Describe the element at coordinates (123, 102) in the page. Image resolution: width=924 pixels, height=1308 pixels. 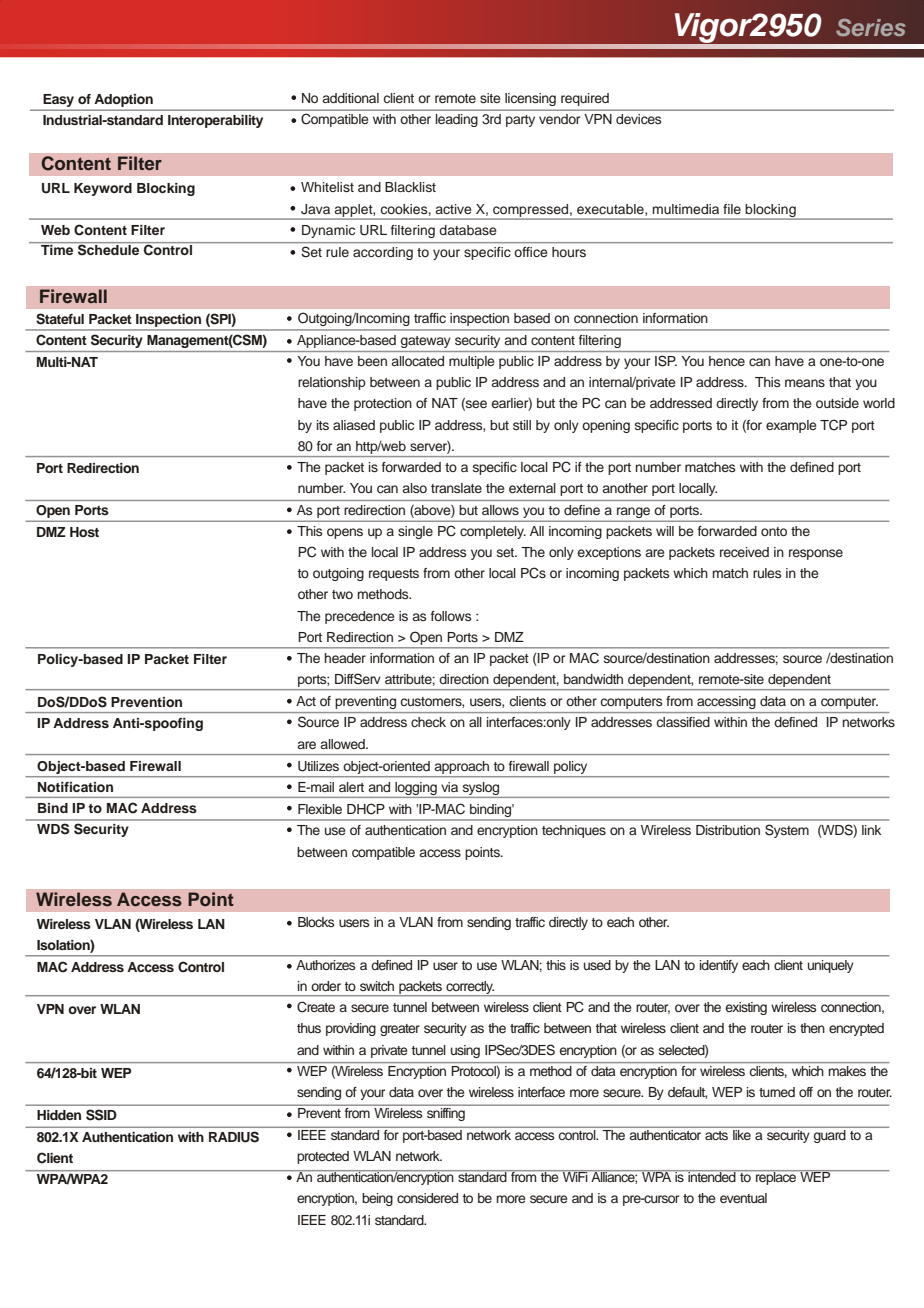
I see `Adoption` at that location.
